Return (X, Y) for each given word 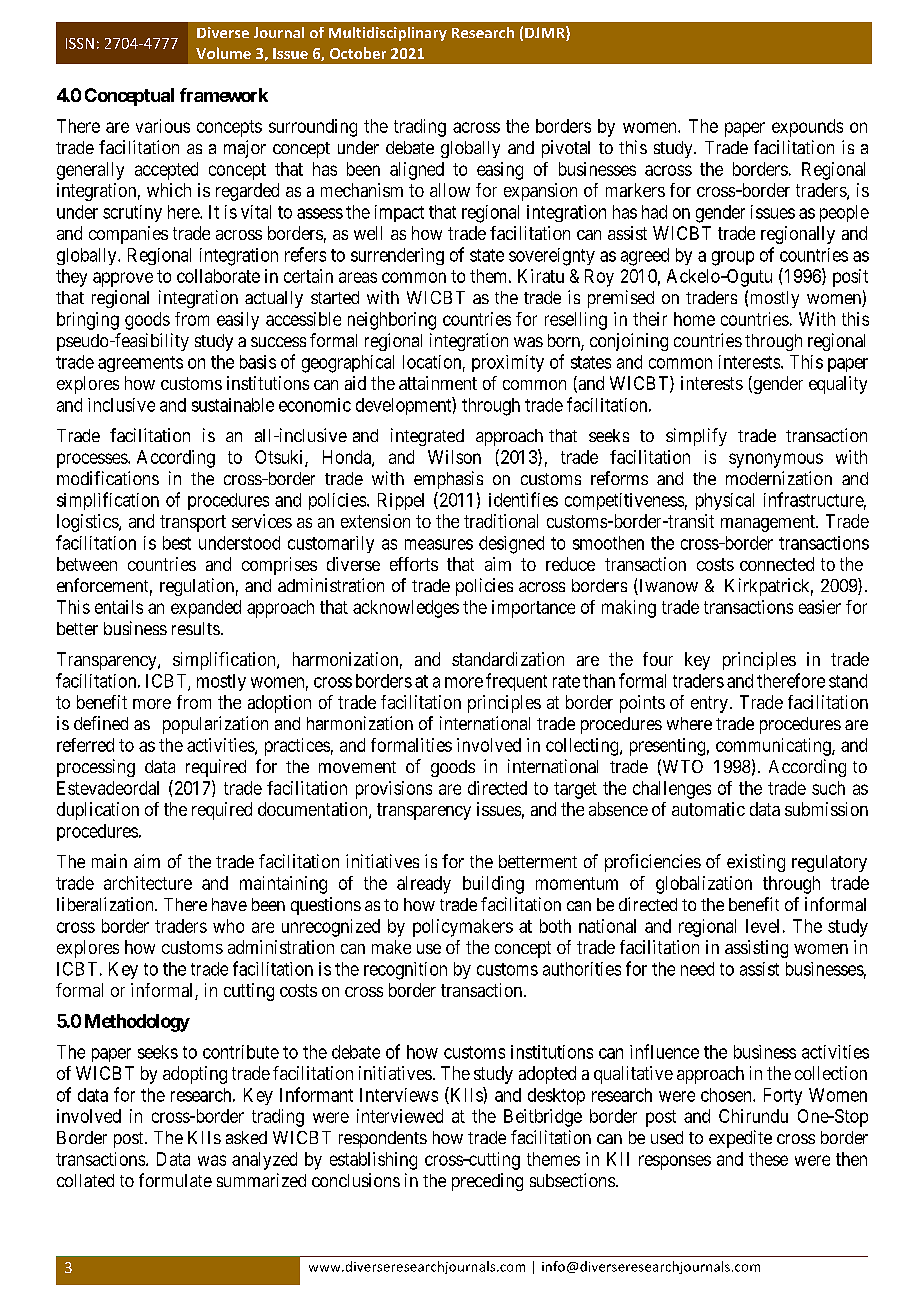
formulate (175, 1180)
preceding (487, 1182)
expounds (807, 128)
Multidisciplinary (388, 34)
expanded (206, 609)
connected (777, 564)
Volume (223, 53)
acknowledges (406, 609)
